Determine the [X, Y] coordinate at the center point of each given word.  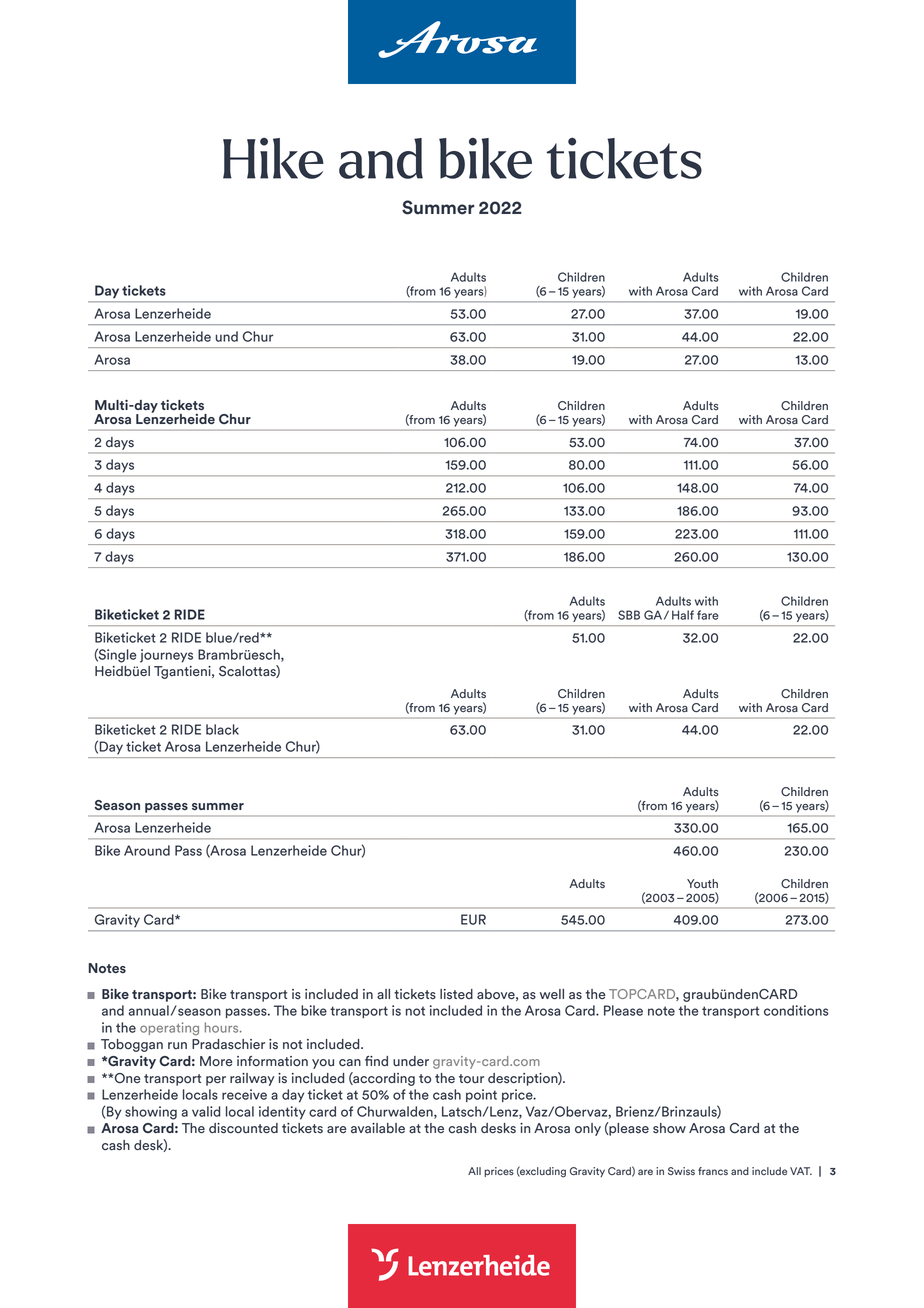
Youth [702, 883]
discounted [243, 1128]
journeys [166, 656]
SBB [629, 615]
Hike [273, 158]
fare [707, 615]
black [222, 729]
